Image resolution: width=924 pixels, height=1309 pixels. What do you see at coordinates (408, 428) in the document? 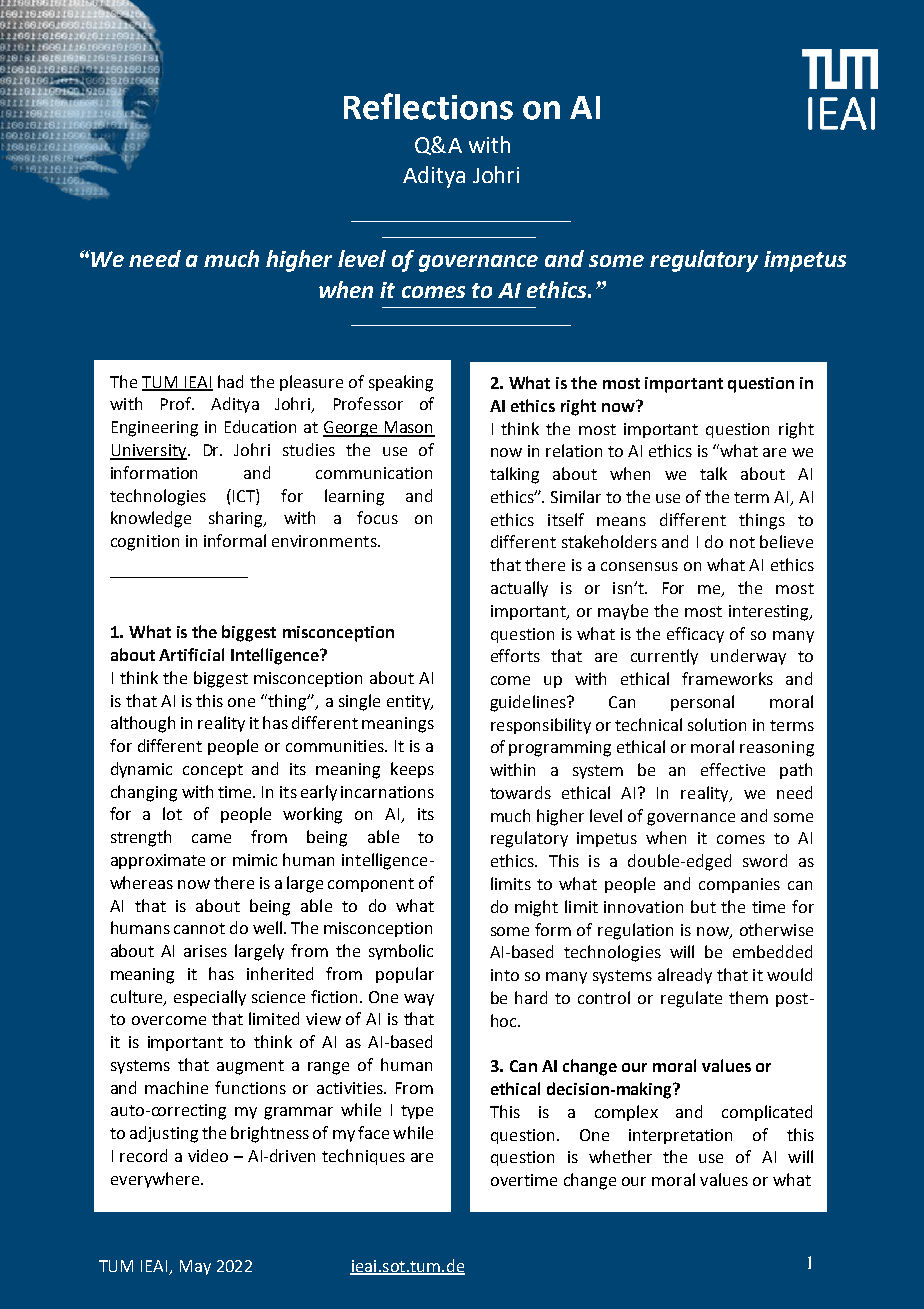
I see `Mason` at bounding box center [408, 428].
